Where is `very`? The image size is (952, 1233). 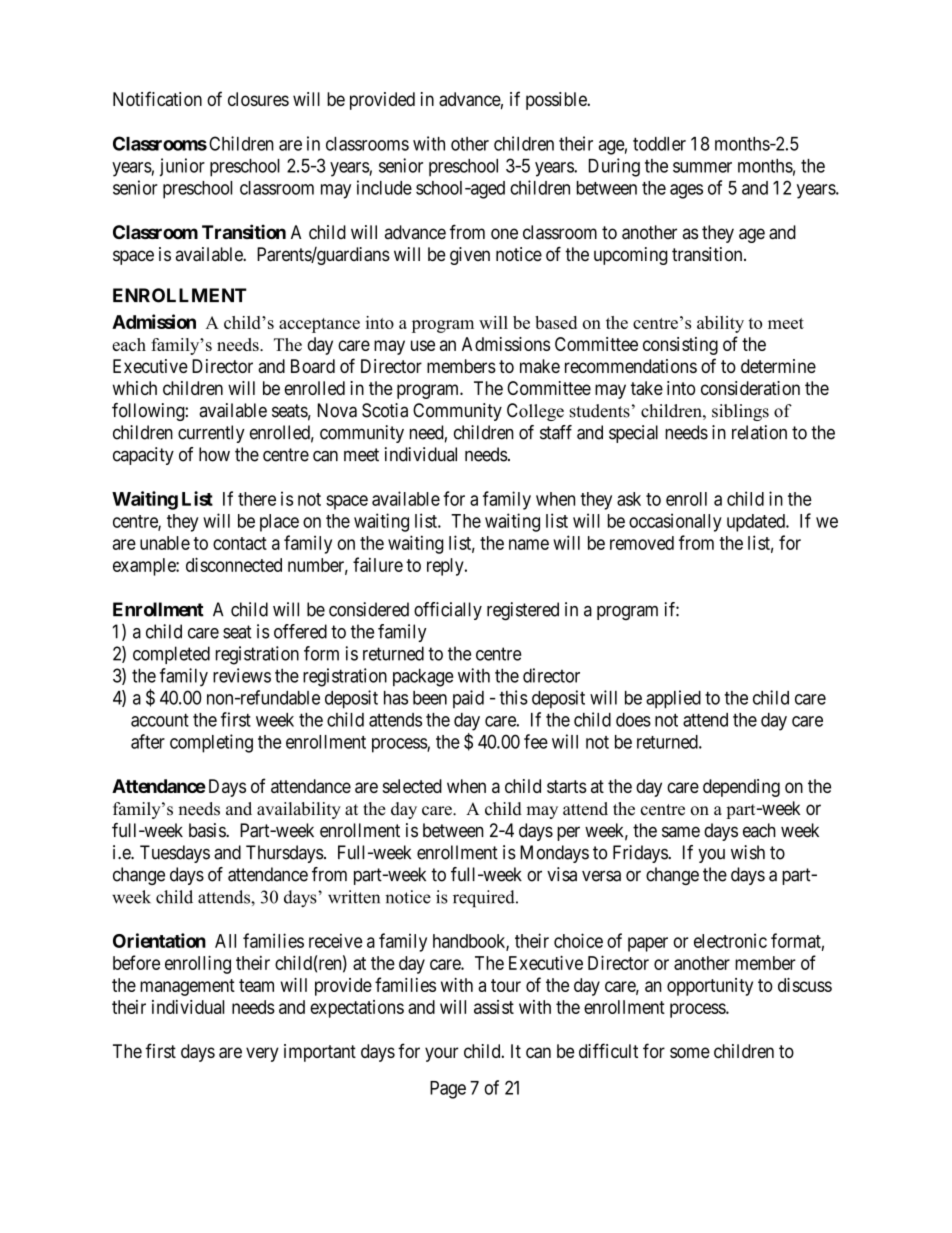 very is located at coordinates (262, 1054).
